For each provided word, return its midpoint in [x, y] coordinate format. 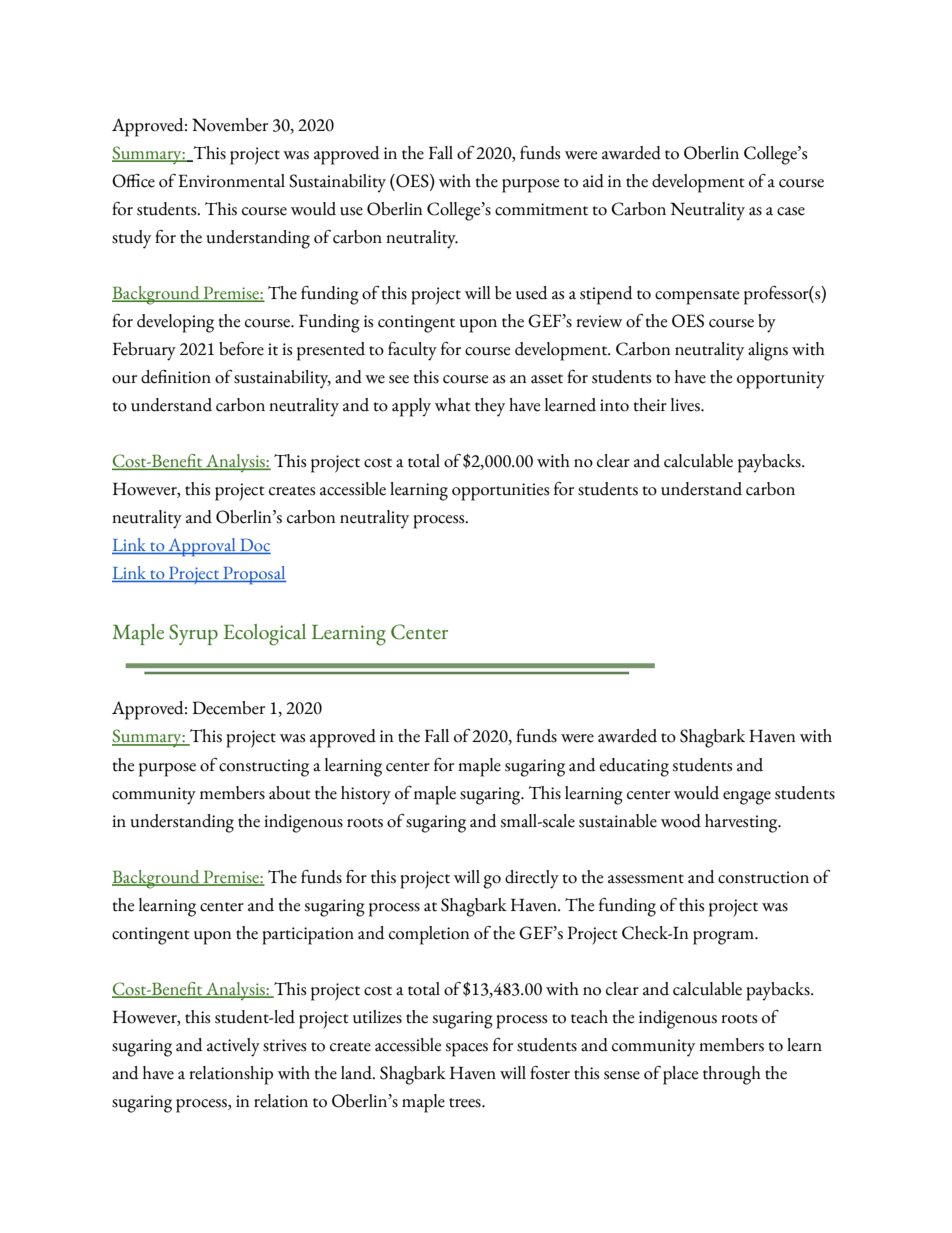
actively [233, 1047]
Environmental [231, 181]
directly [532, 879]
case [791, 211]
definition [176, 377]
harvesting [742, 823]
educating [634, 767]
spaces [466, 1050]
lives [686, 405]
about [290, 793]
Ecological [265, 635]
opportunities [500, 492]
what [453, 405]
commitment [541, 209]
